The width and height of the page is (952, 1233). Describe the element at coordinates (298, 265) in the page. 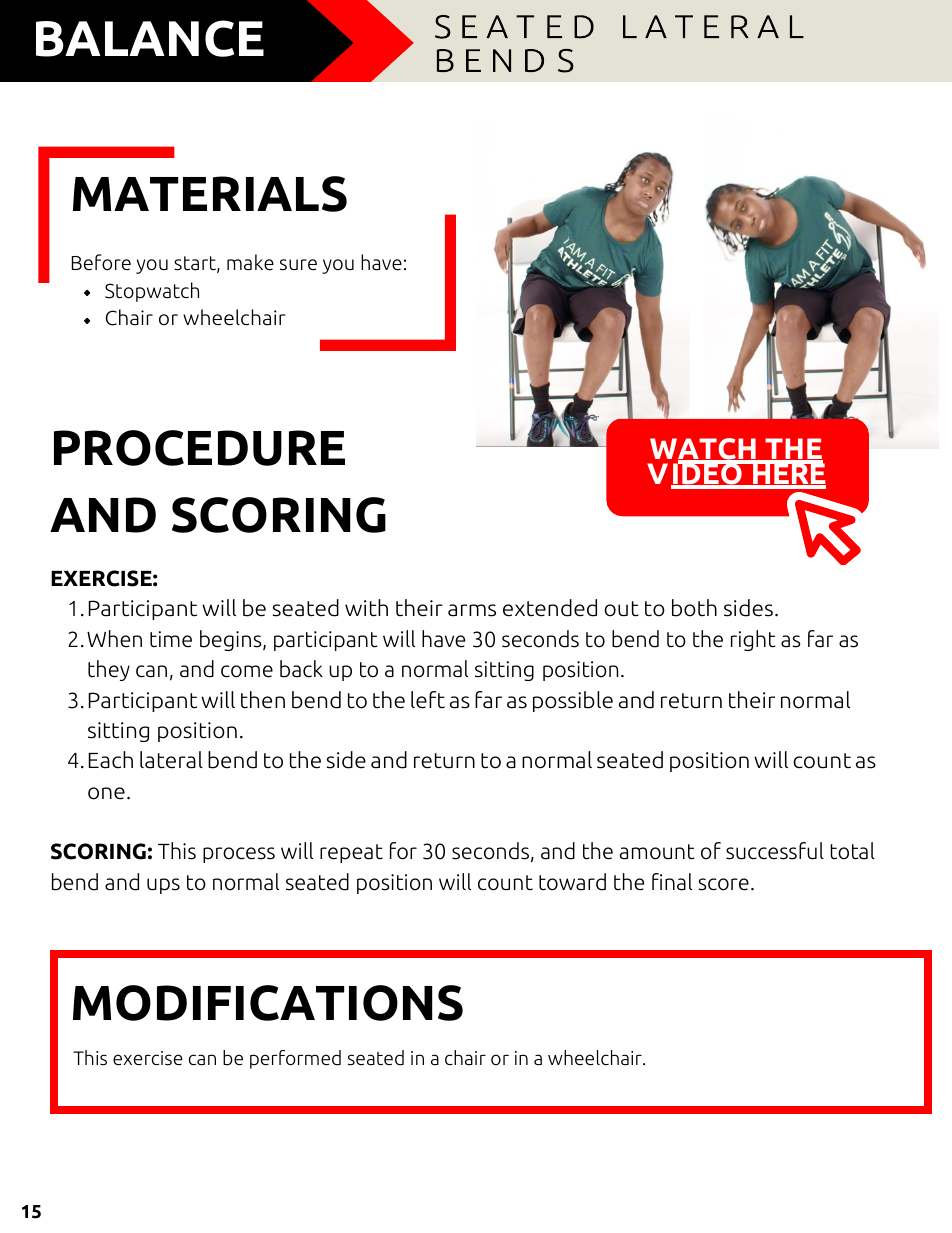

I see `sure` at that location.
